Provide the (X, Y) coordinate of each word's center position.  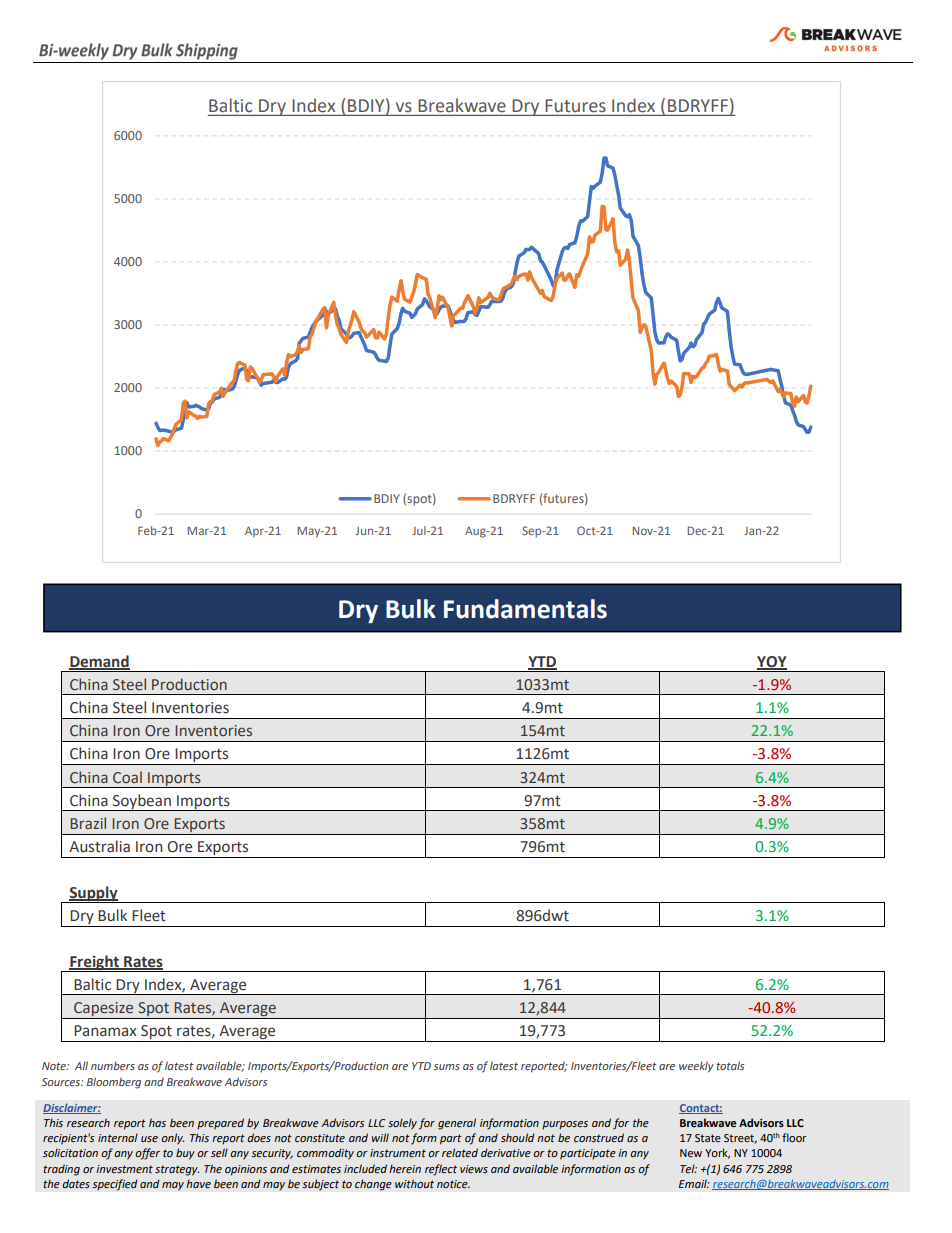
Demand (99, 662)
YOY (772, 662)
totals (730, 1065)
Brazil (88, 823)
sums (446, 1067)
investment (124, 1169)
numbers (113, 1065)
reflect (441, 1170)
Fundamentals (525, 609)
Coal (127, 777)
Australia (99, 846)
